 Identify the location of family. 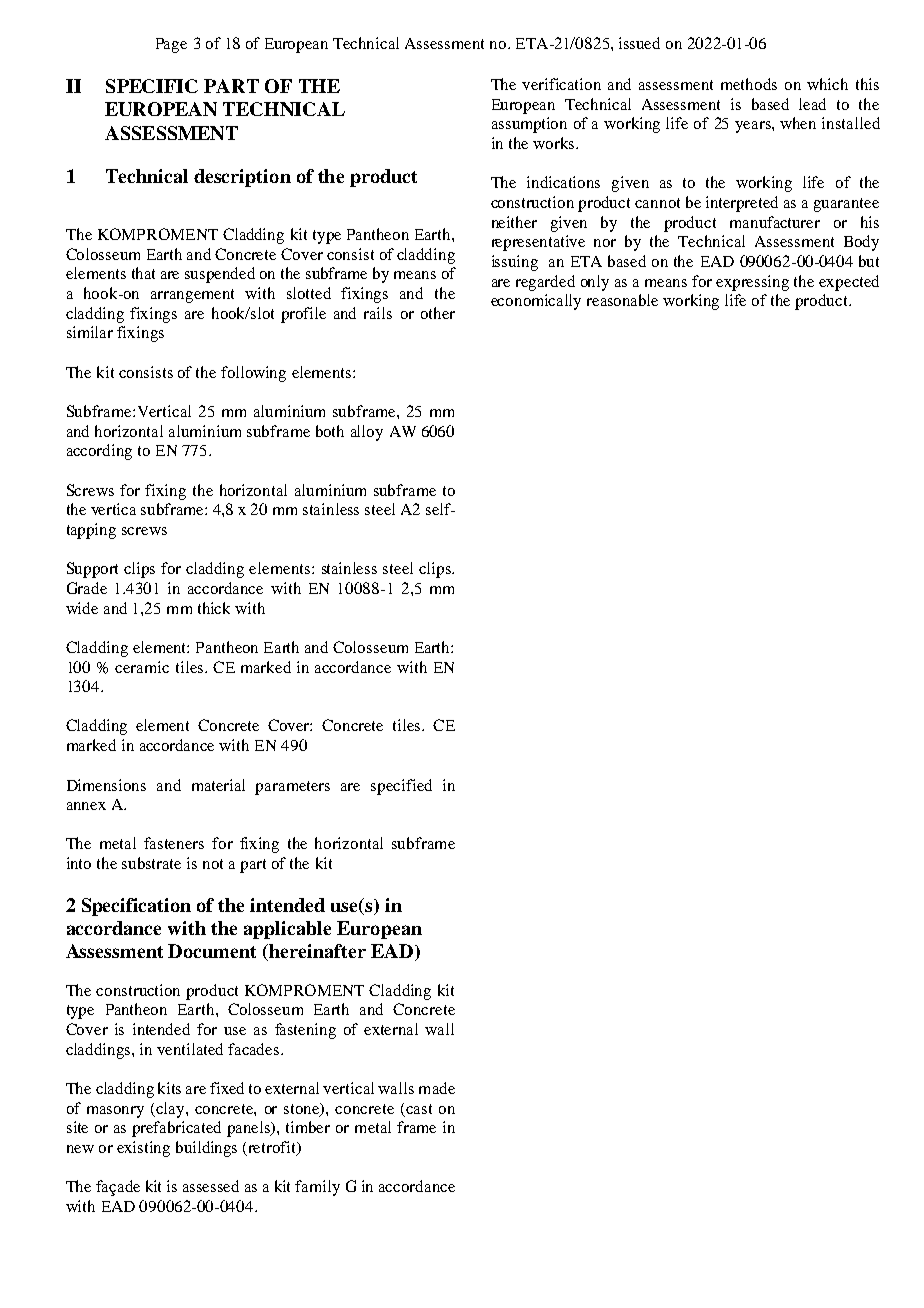
(317, 1188).
